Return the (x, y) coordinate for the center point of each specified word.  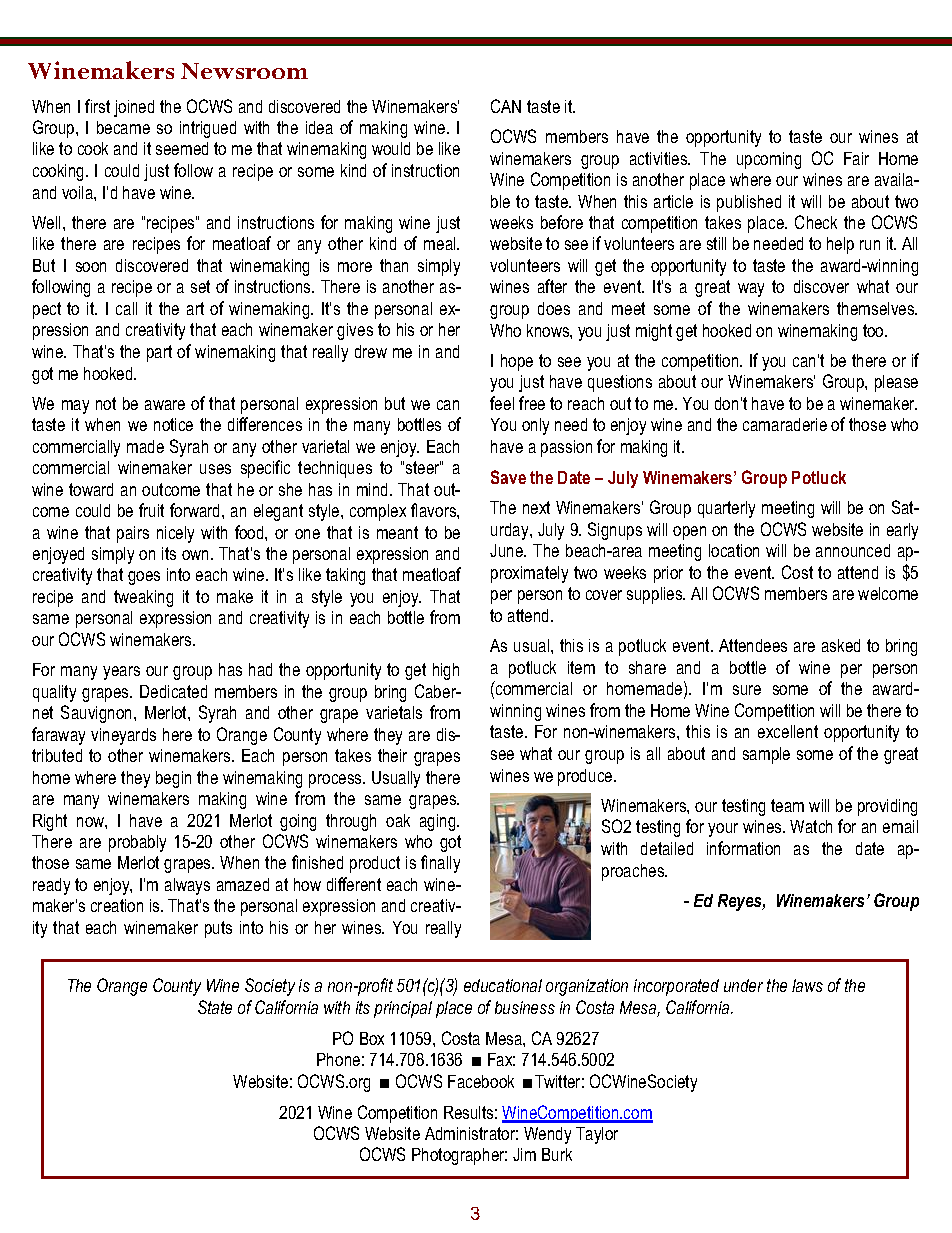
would (391, 148)
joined (134, 108)
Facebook (481, 1081)
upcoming (769, 160)
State (215, 1007)
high (446, 671)
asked (841, 645)
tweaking (143, 598)
